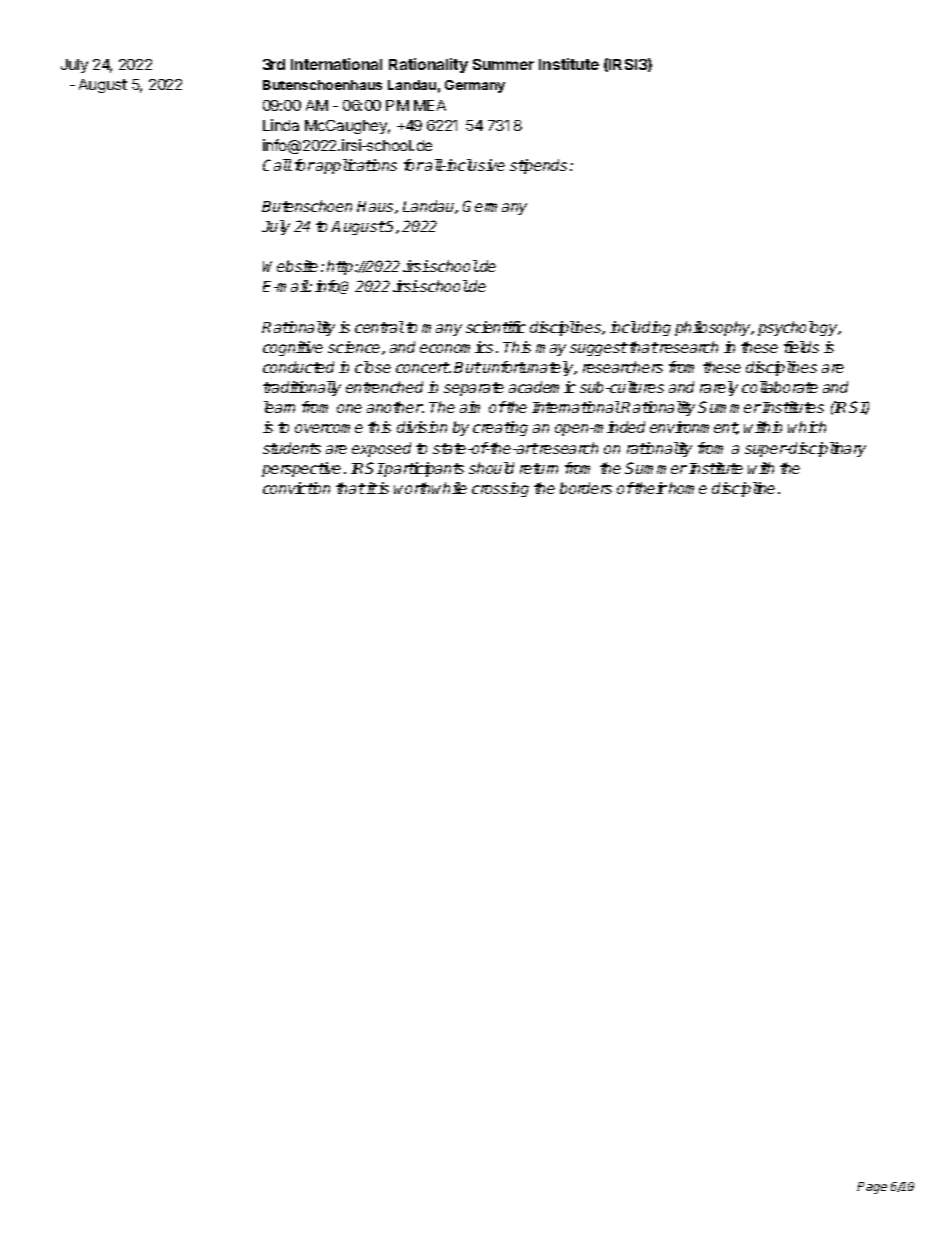 This image has width=952, height=1233. What do you see at coordinates (688, 488) in the image?
I see `home` at bounding box center [688, 488].
